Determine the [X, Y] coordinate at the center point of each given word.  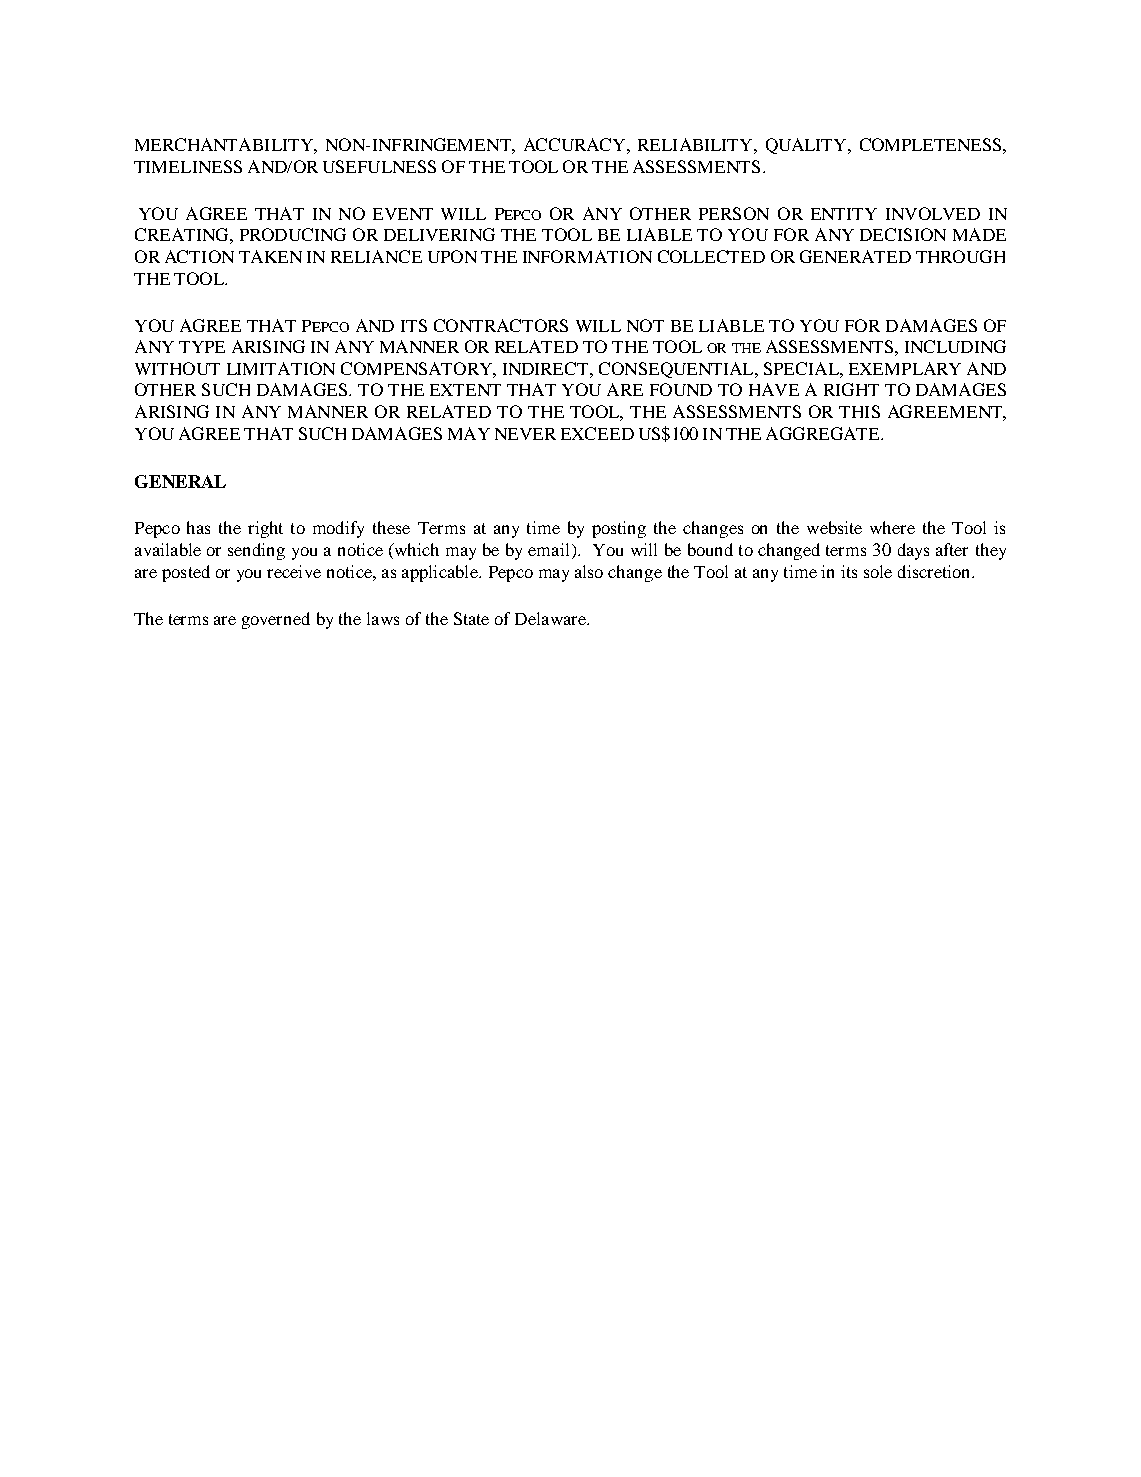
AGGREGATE [824, 433]
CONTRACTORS [501, 325]
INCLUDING [955, 346]
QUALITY [807, 146]
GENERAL [180, 481]
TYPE [202, 347]
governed [276, 620]
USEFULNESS [379, 166]
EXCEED [597, 433]
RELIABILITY [696, 144]
